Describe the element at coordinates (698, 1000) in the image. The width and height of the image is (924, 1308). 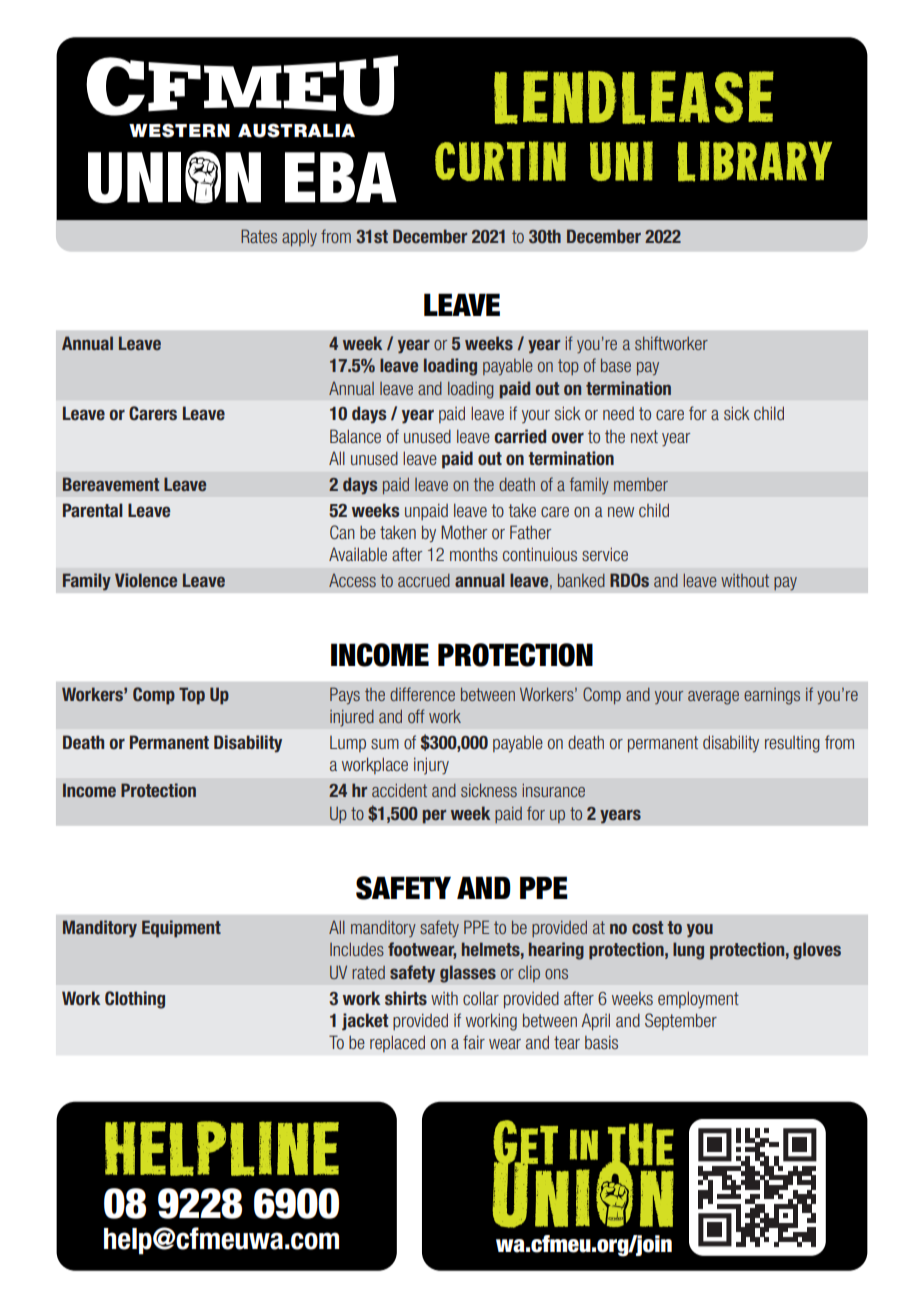
I see `employment` at that location.
